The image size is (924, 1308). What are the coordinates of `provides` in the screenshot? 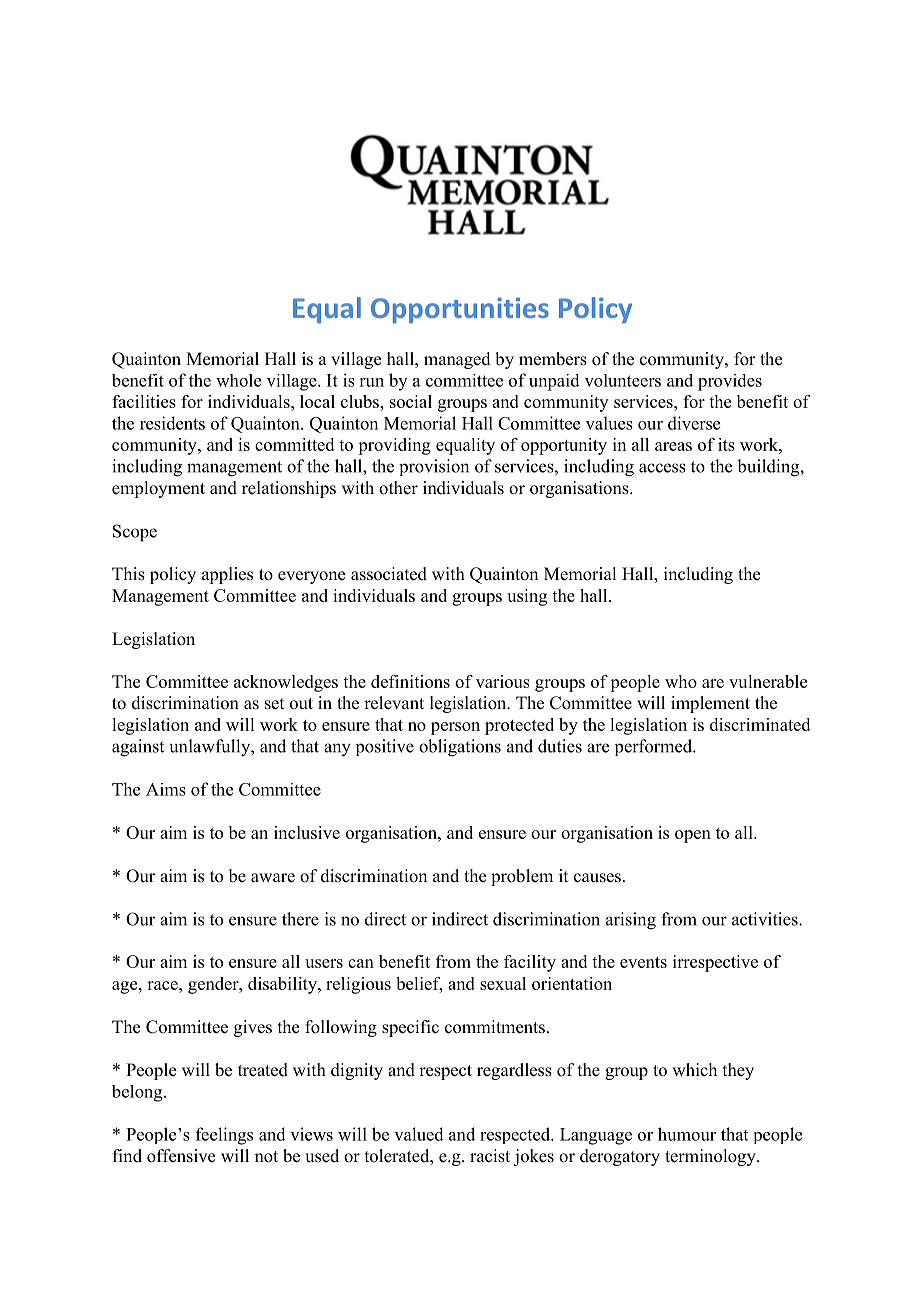 It's located at (730, 382).
